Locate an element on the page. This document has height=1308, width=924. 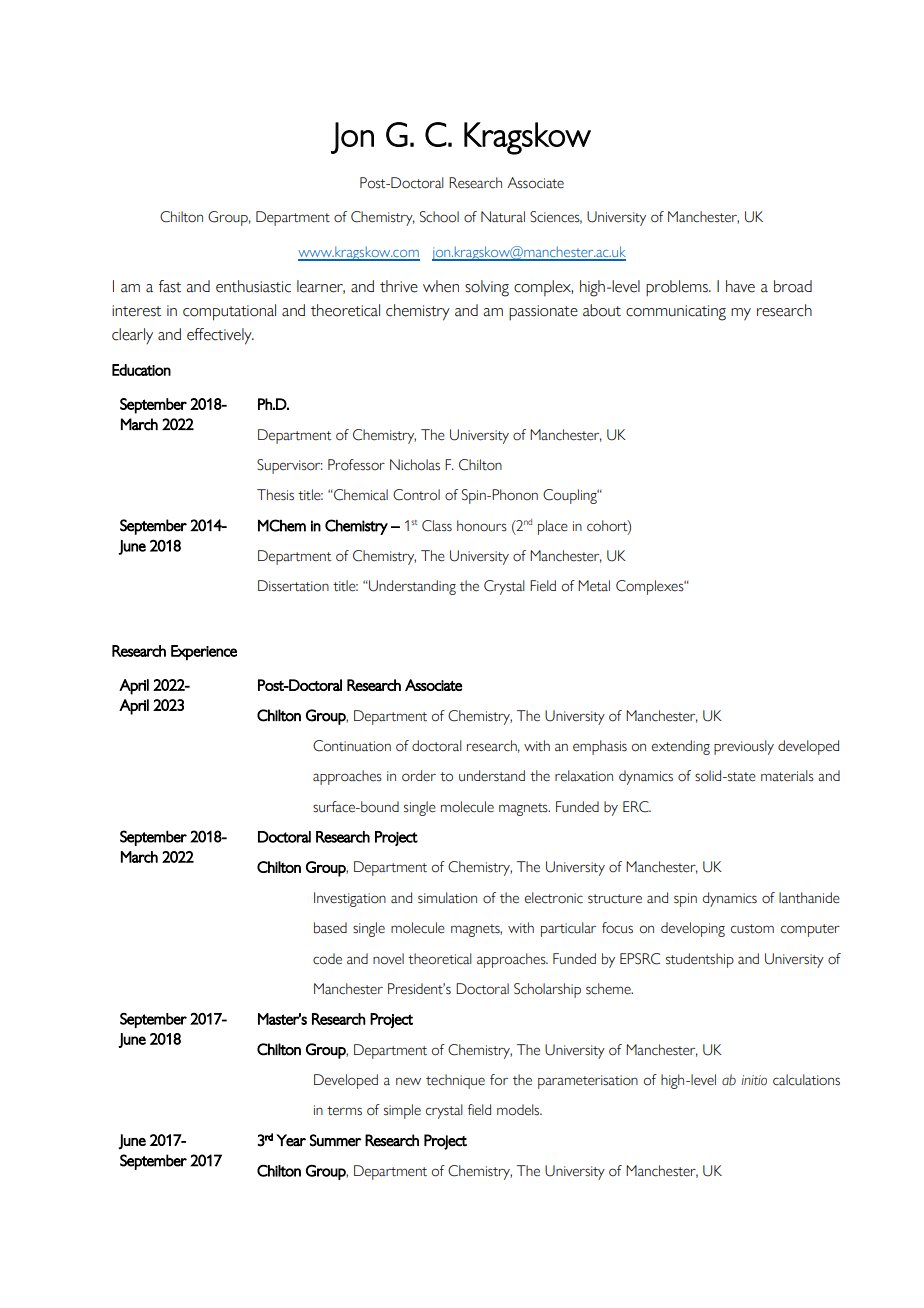
Metal is located at coordinates (594, 586).
